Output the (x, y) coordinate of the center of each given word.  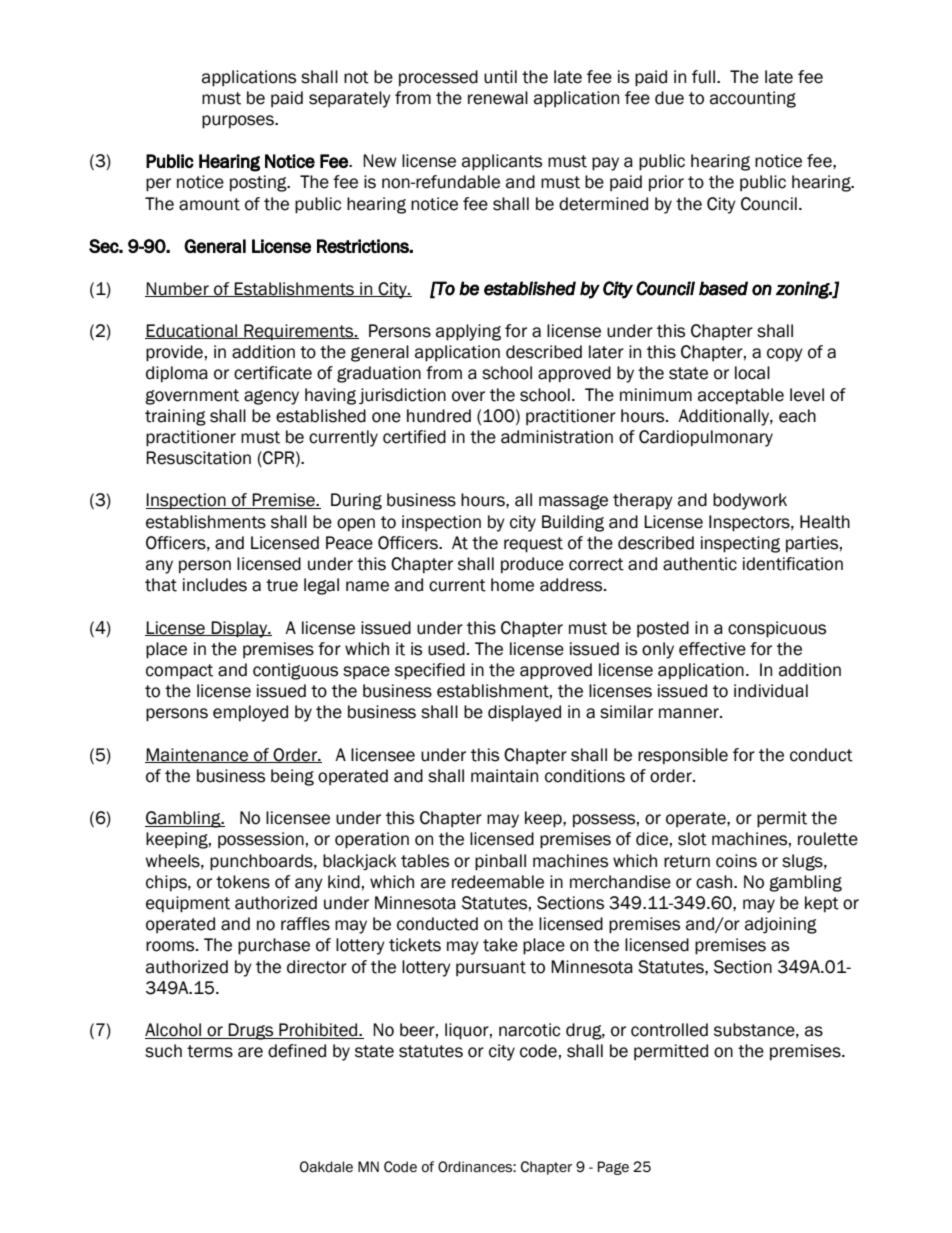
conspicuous (777, 629)
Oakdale (326, 1167)
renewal (498, 98)
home (512, 585)
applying (468, 332)
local (752, 373)
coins (736, 861)
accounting (753, 99)
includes (215, 585)
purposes (239, 122)
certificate (273, 373)
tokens (243, 882)
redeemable (498, 882)
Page (613, 1168)
